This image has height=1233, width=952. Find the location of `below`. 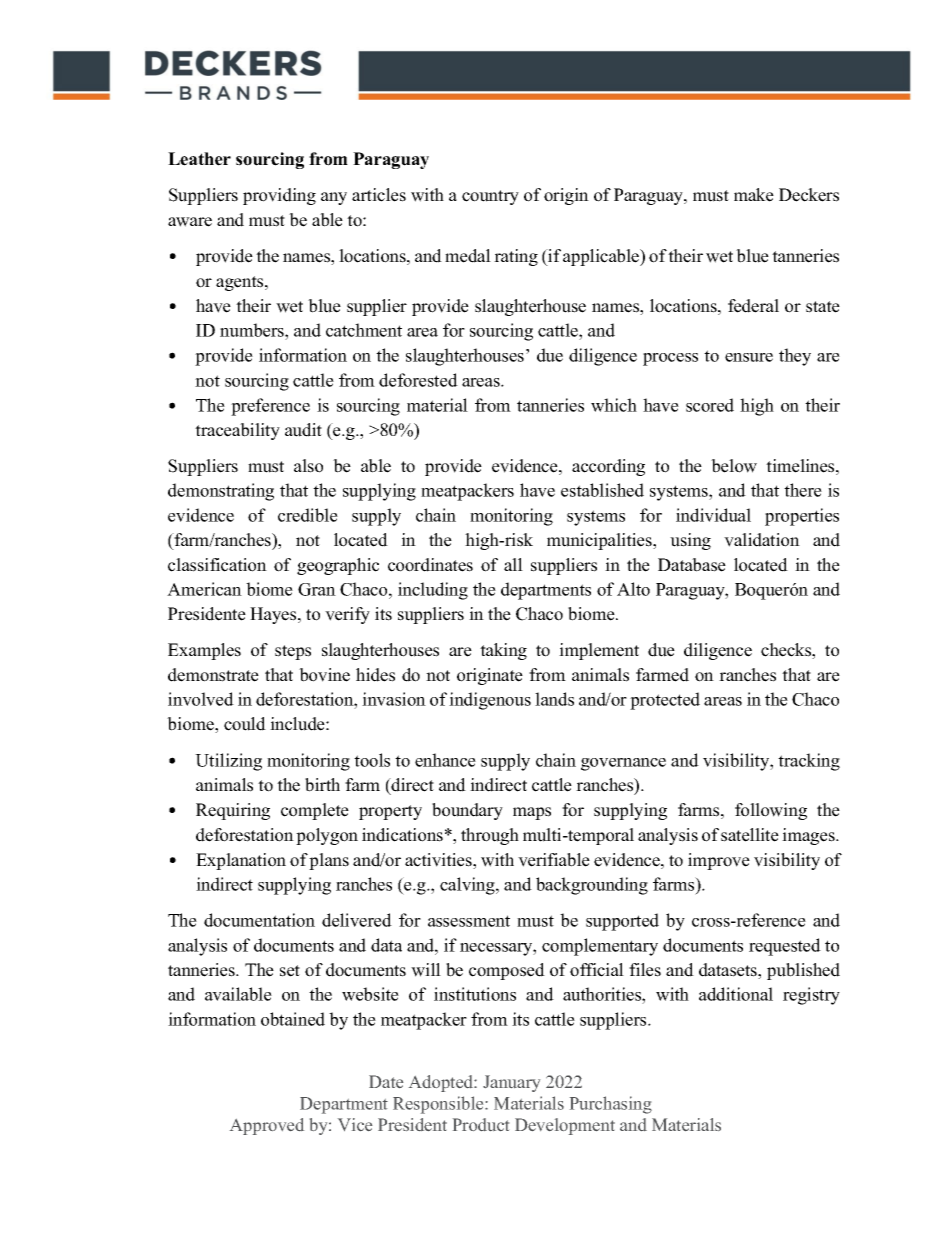

below is located at coordinates (734, 466).
